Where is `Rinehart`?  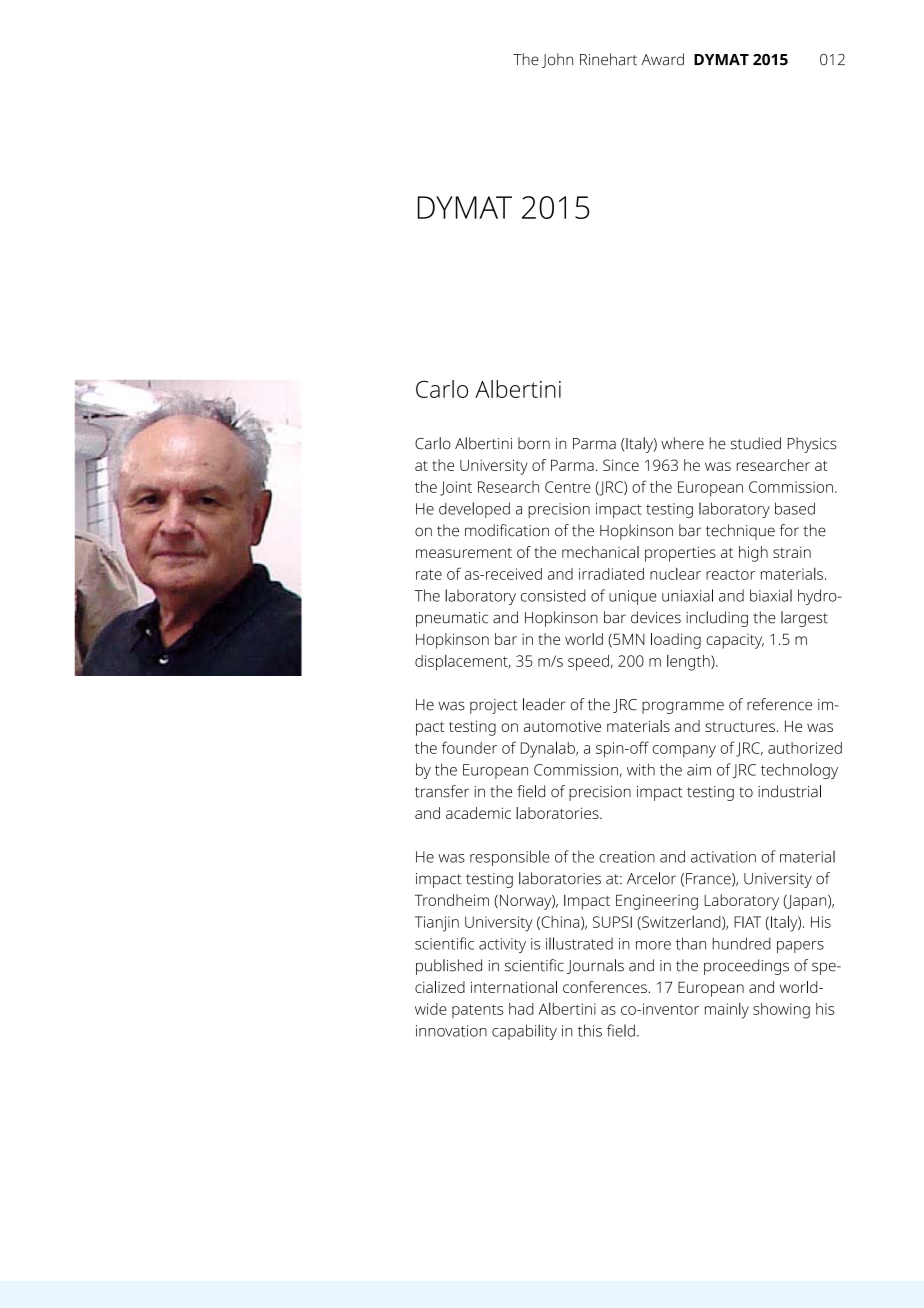
Rinehart is located at coordinates (608, 59).
